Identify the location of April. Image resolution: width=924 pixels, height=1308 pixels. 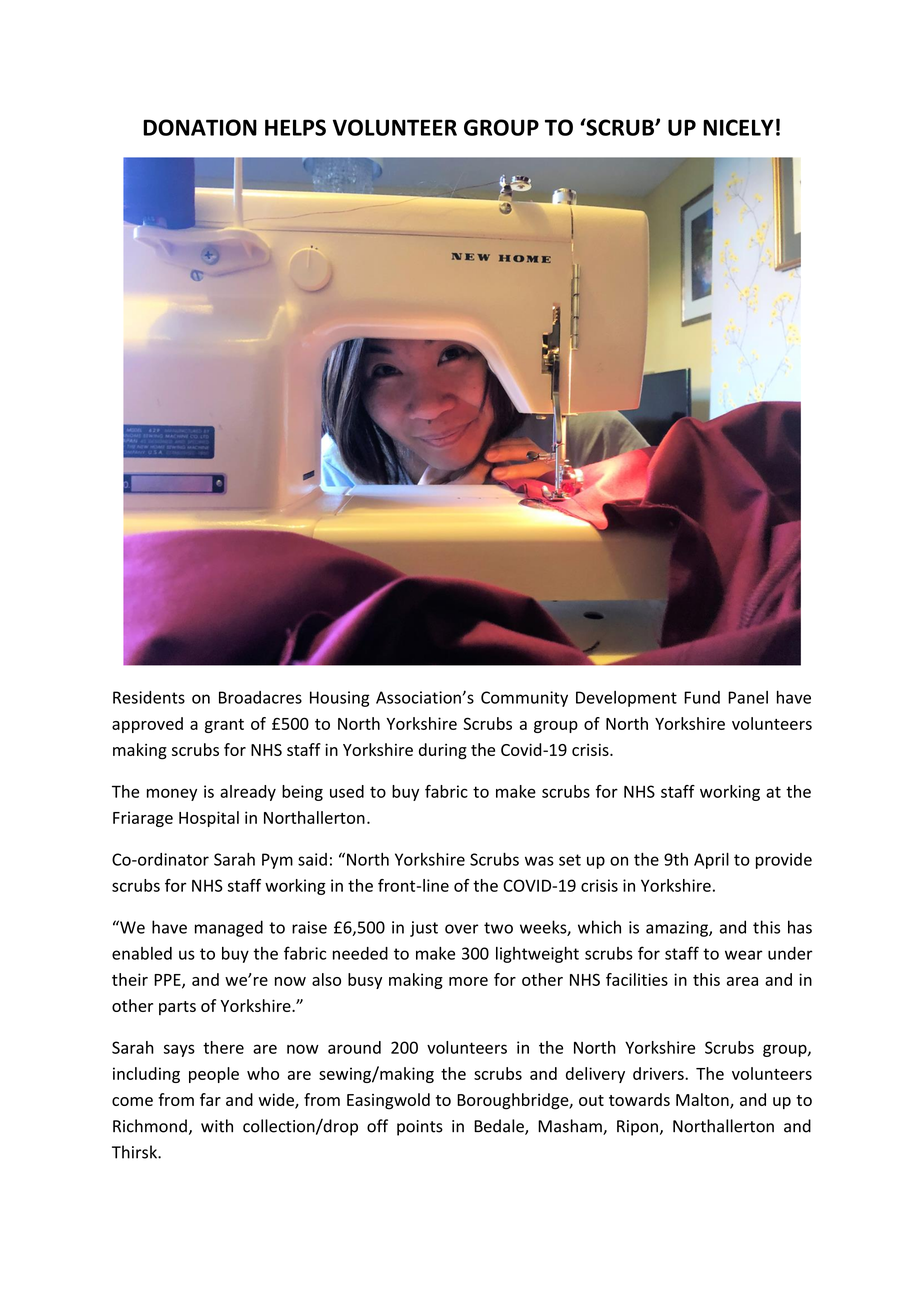
(711, 861).
